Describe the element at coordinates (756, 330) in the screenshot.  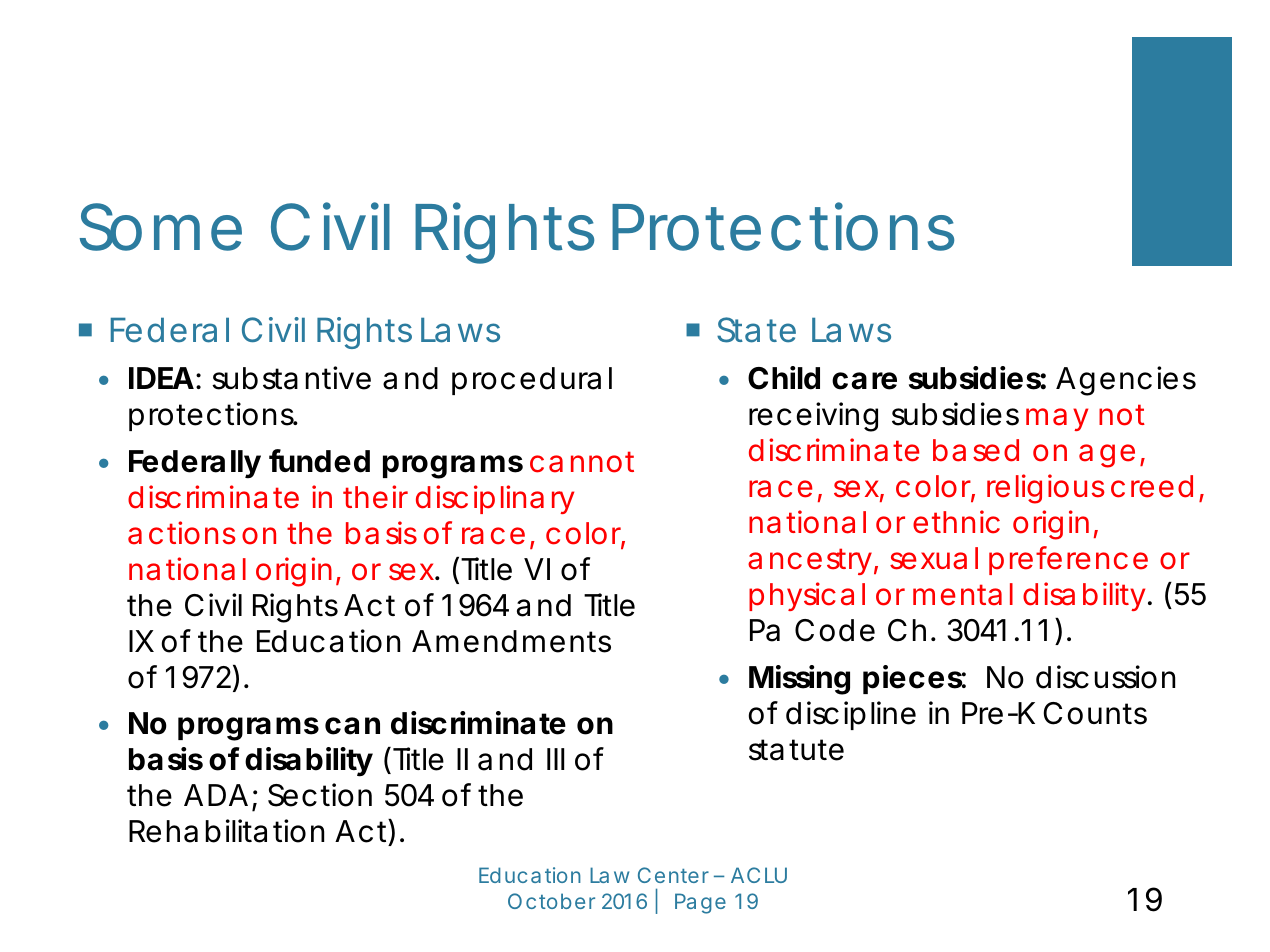
I see `State` at that location.
